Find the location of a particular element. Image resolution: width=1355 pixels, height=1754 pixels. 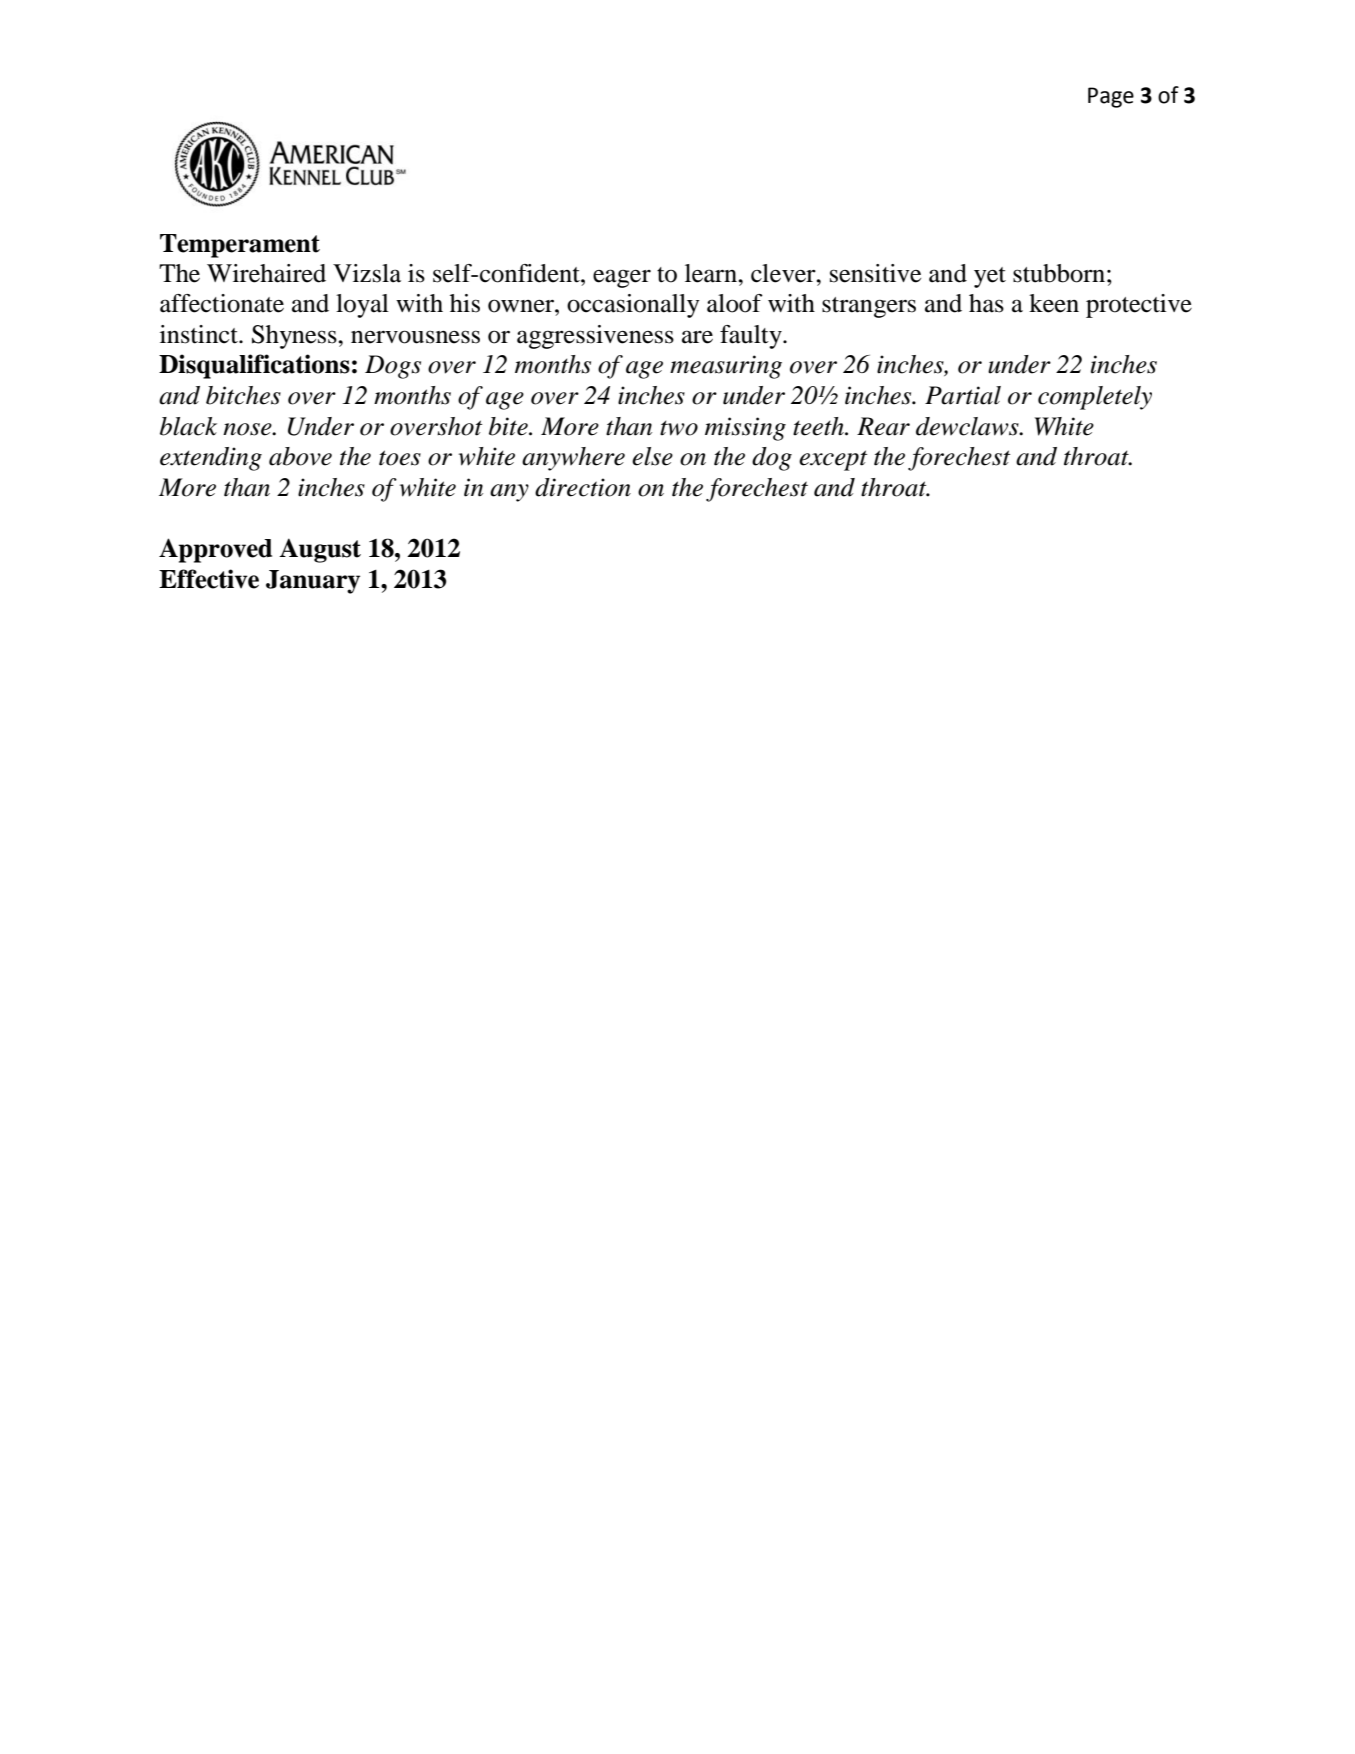

January is located at coordinates (313, 582).
